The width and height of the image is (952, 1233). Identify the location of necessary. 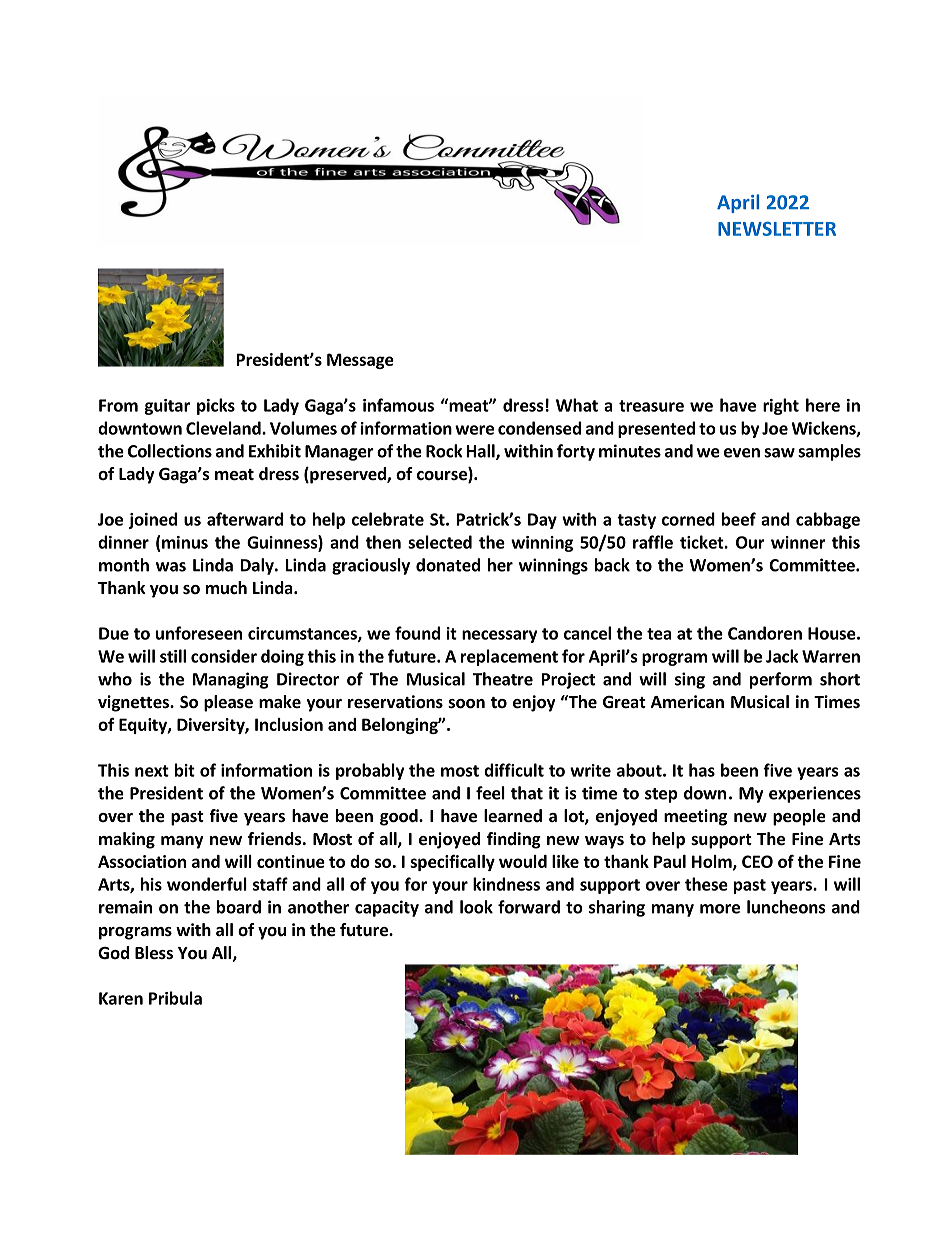
(499, 636).
